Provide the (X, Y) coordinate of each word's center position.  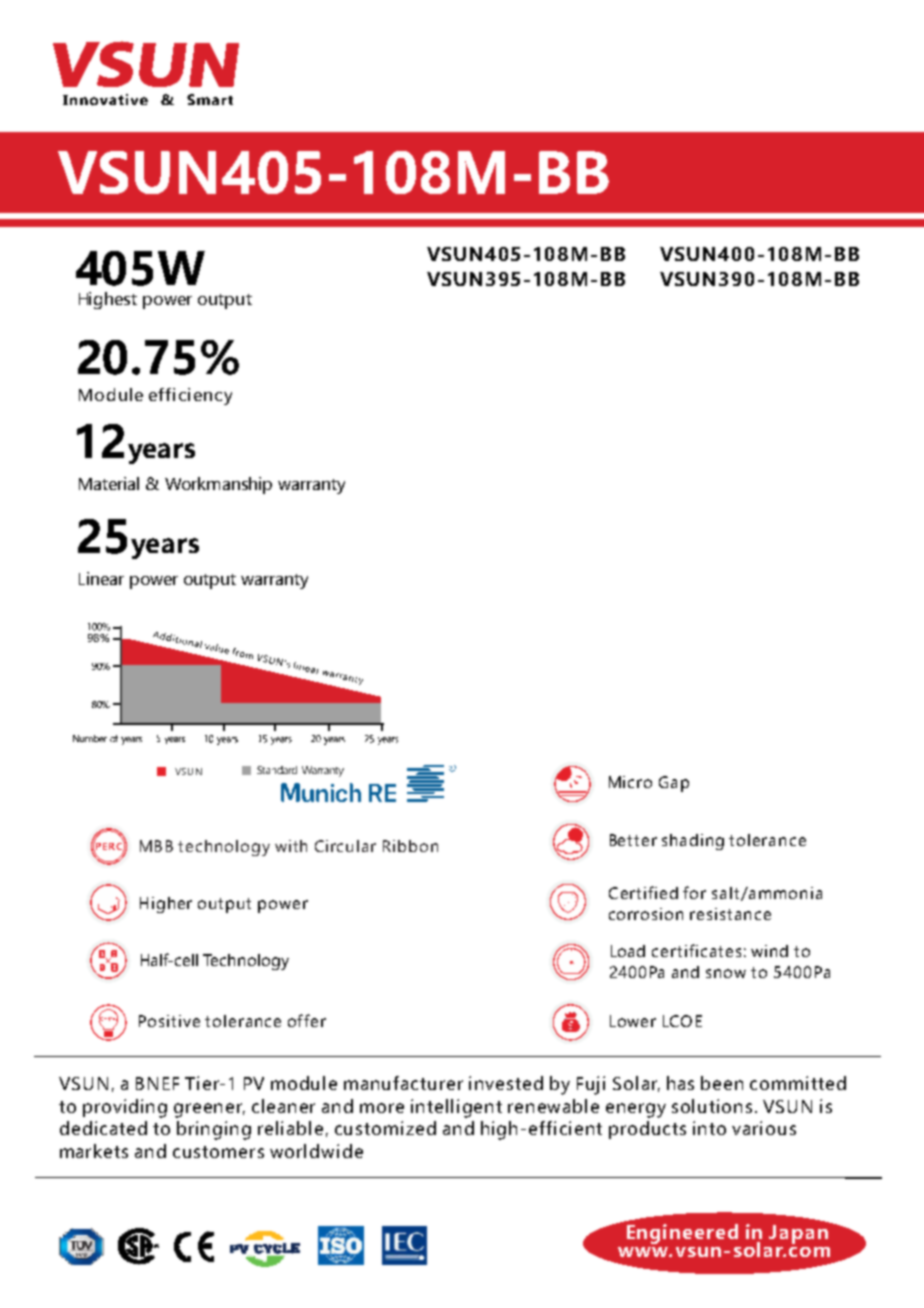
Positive (169, 1021)
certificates (696, 950)
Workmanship (218, 485)
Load (628, 951)
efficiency (190, 396)
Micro (630, 782)
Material (109, 483)
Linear (101, 578)
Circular (345, 846)
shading (693, 842)
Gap (674, 784)
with (291, 846)
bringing (214, 1130)
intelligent (456, 1108)
